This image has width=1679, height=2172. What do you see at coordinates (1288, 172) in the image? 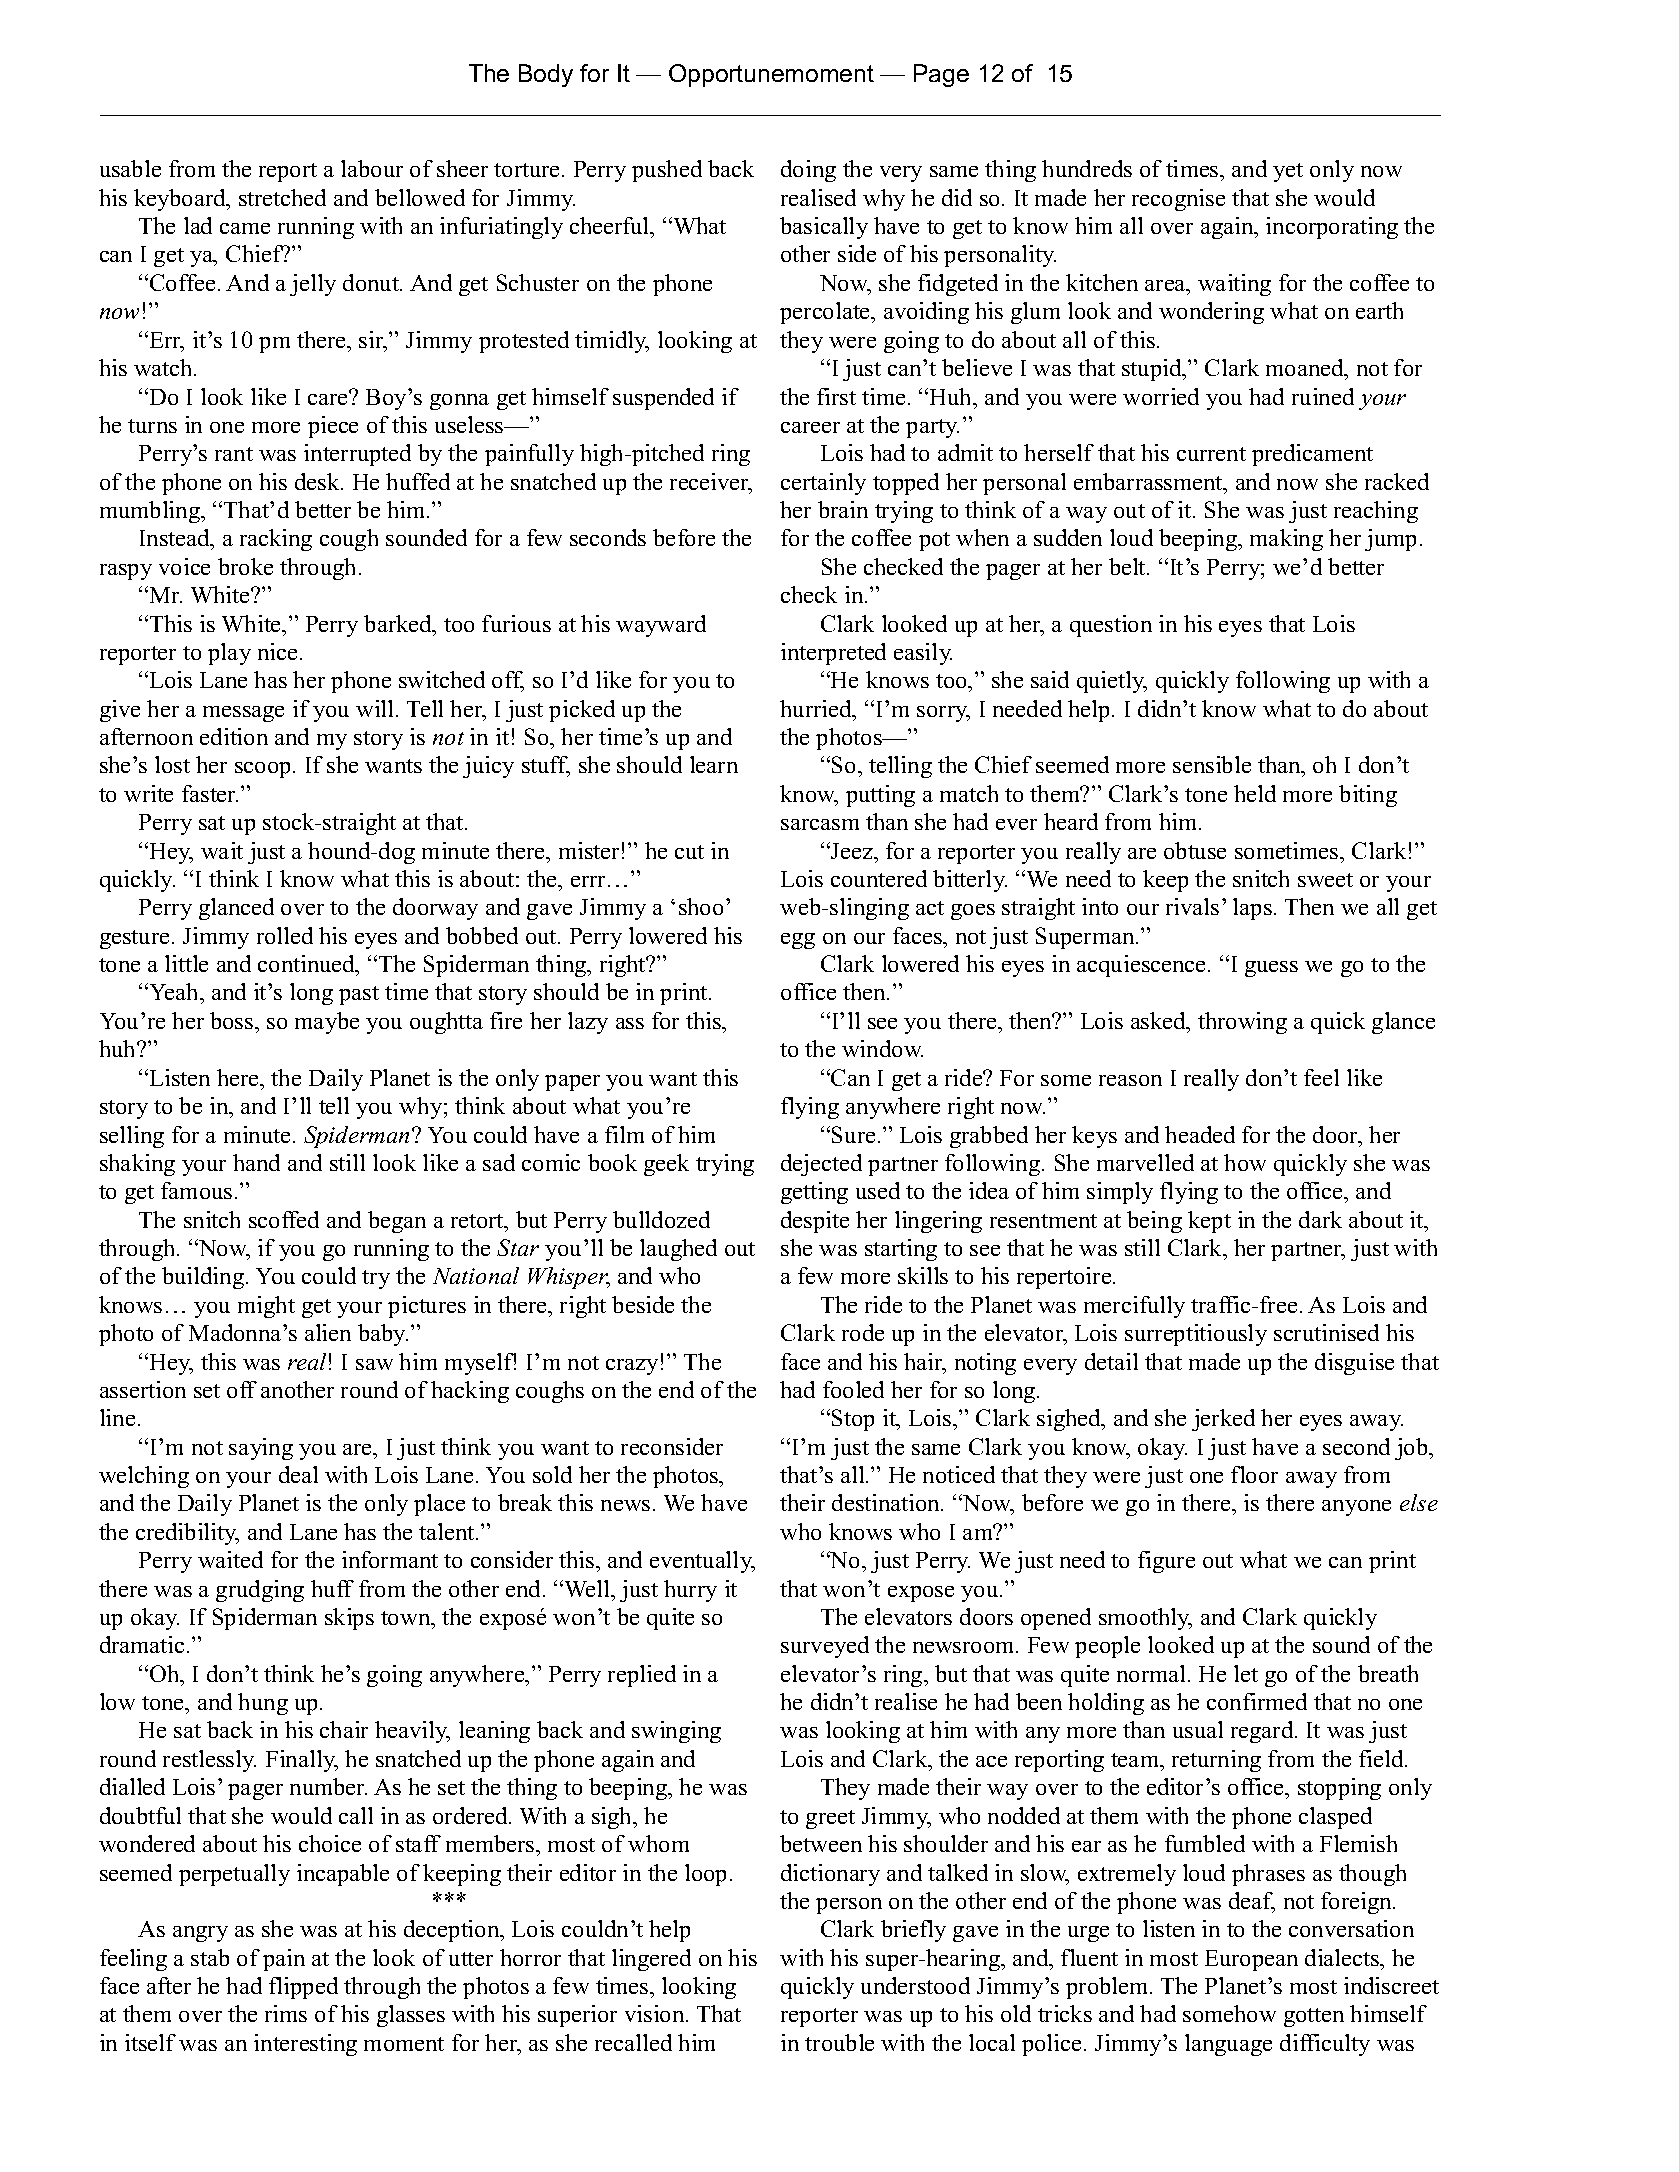
I see `yet` at bounding box center [1288, 172].
